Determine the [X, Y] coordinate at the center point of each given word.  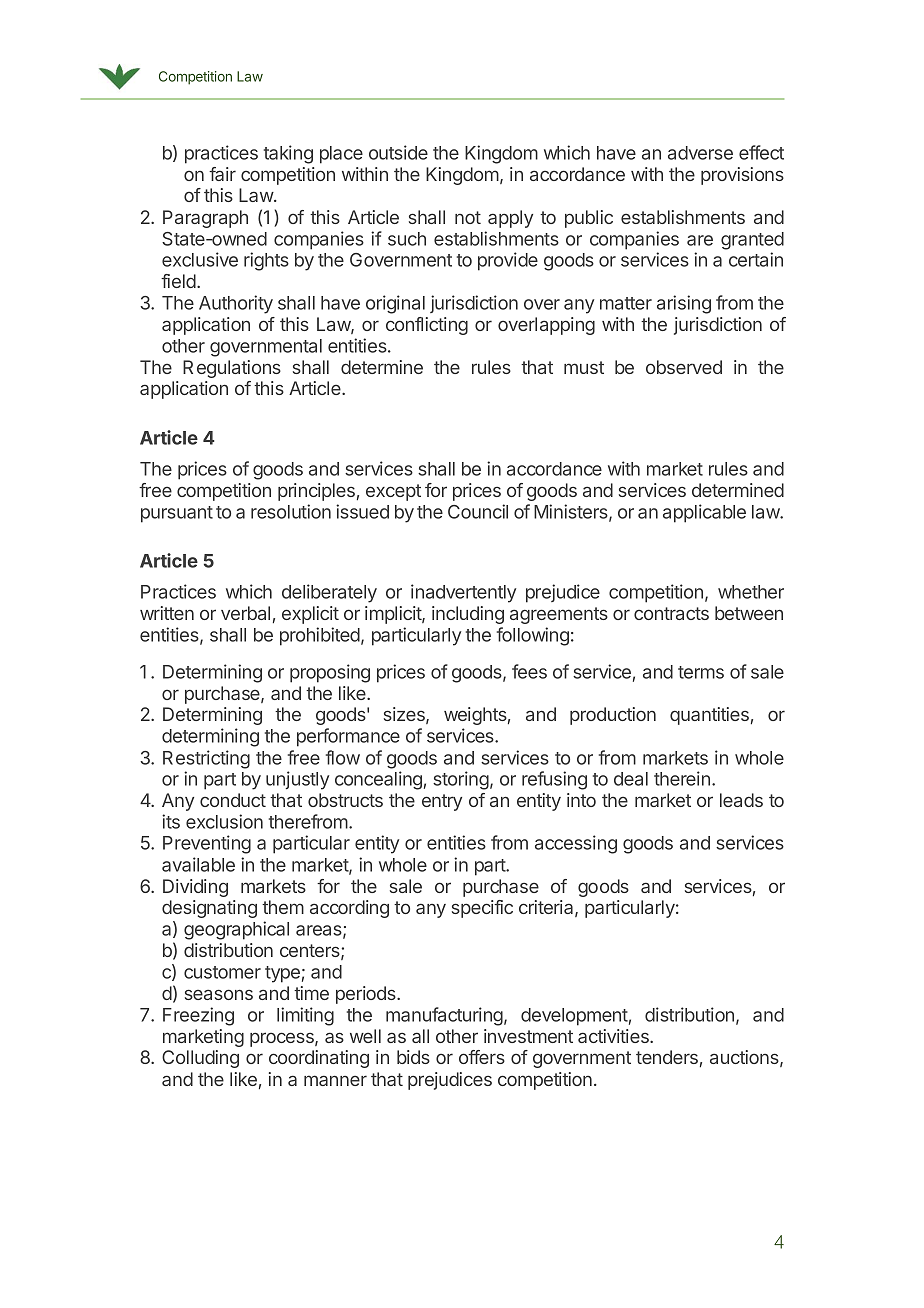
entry [442, 802]
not [468, 217]
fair [222, 174]
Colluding [200, 1059]
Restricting [206, 759]
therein [682, 778]
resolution [291, 511]
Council [478, 511]
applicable [704, 513]
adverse [700, 153]
